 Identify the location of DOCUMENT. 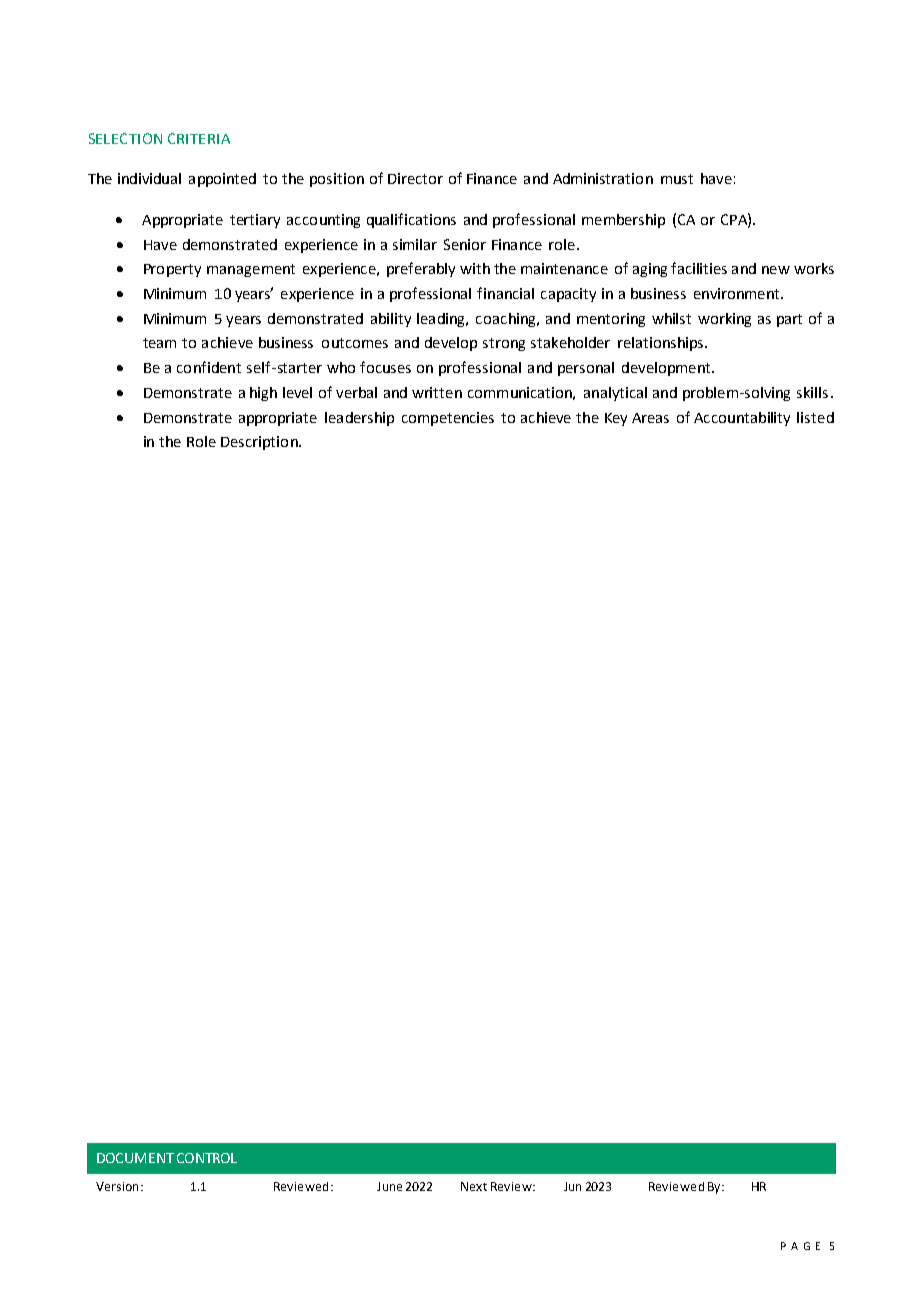
(135, 1158).
